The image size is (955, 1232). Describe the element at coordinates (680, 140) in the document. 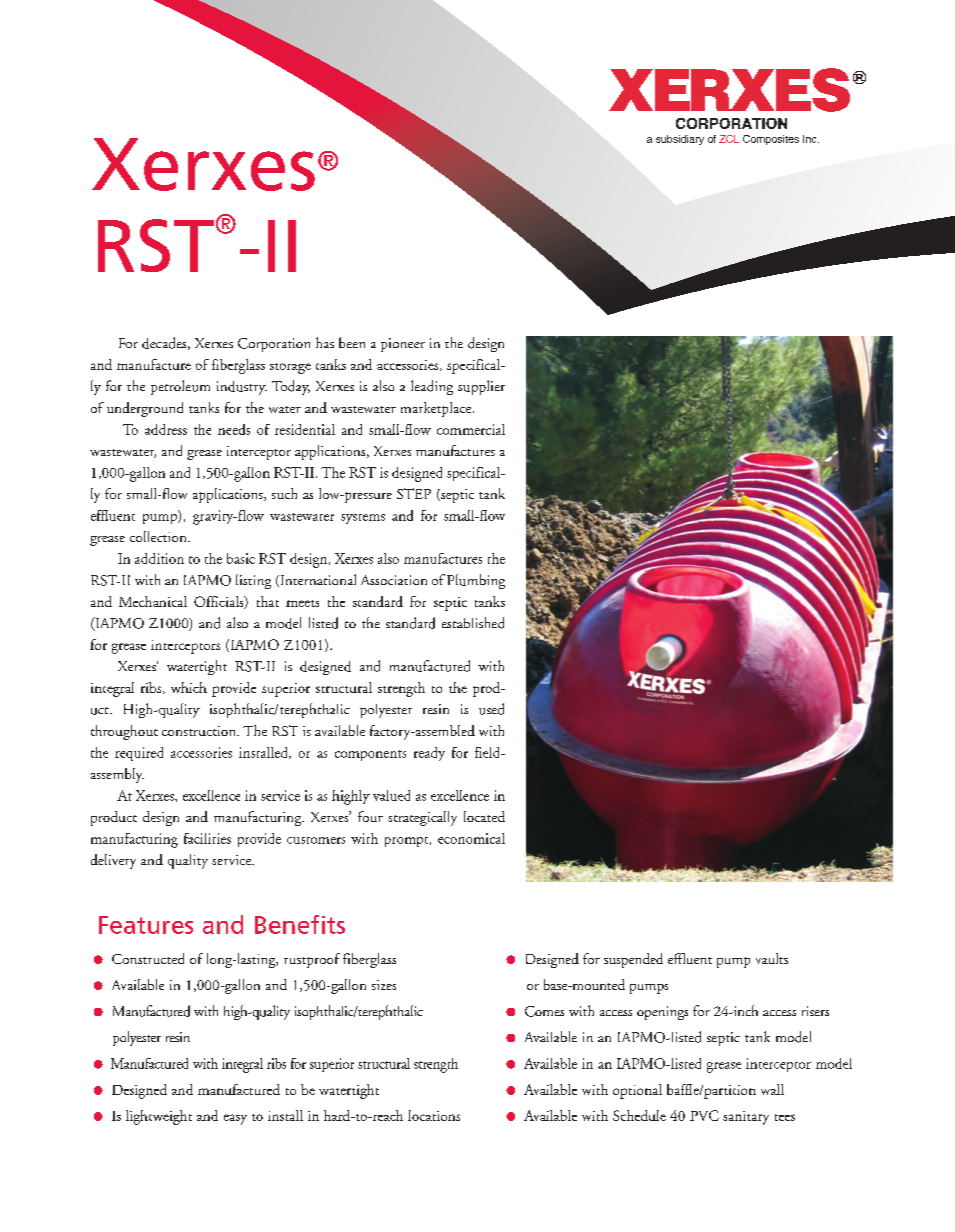

I see `subsidiary` at that location.
